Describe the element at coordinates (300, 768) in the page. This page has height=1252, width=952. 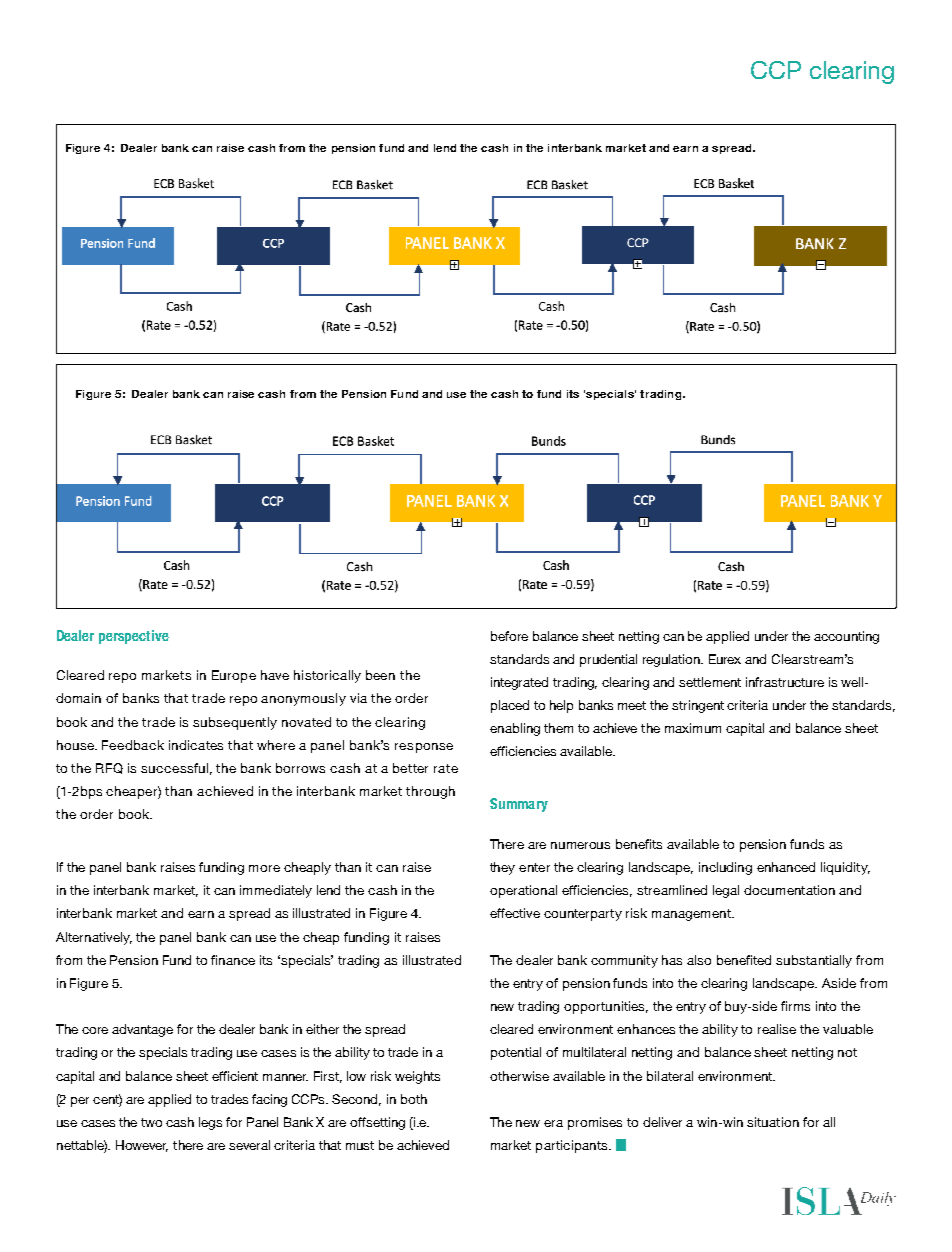
I see `borrows` at that location.
